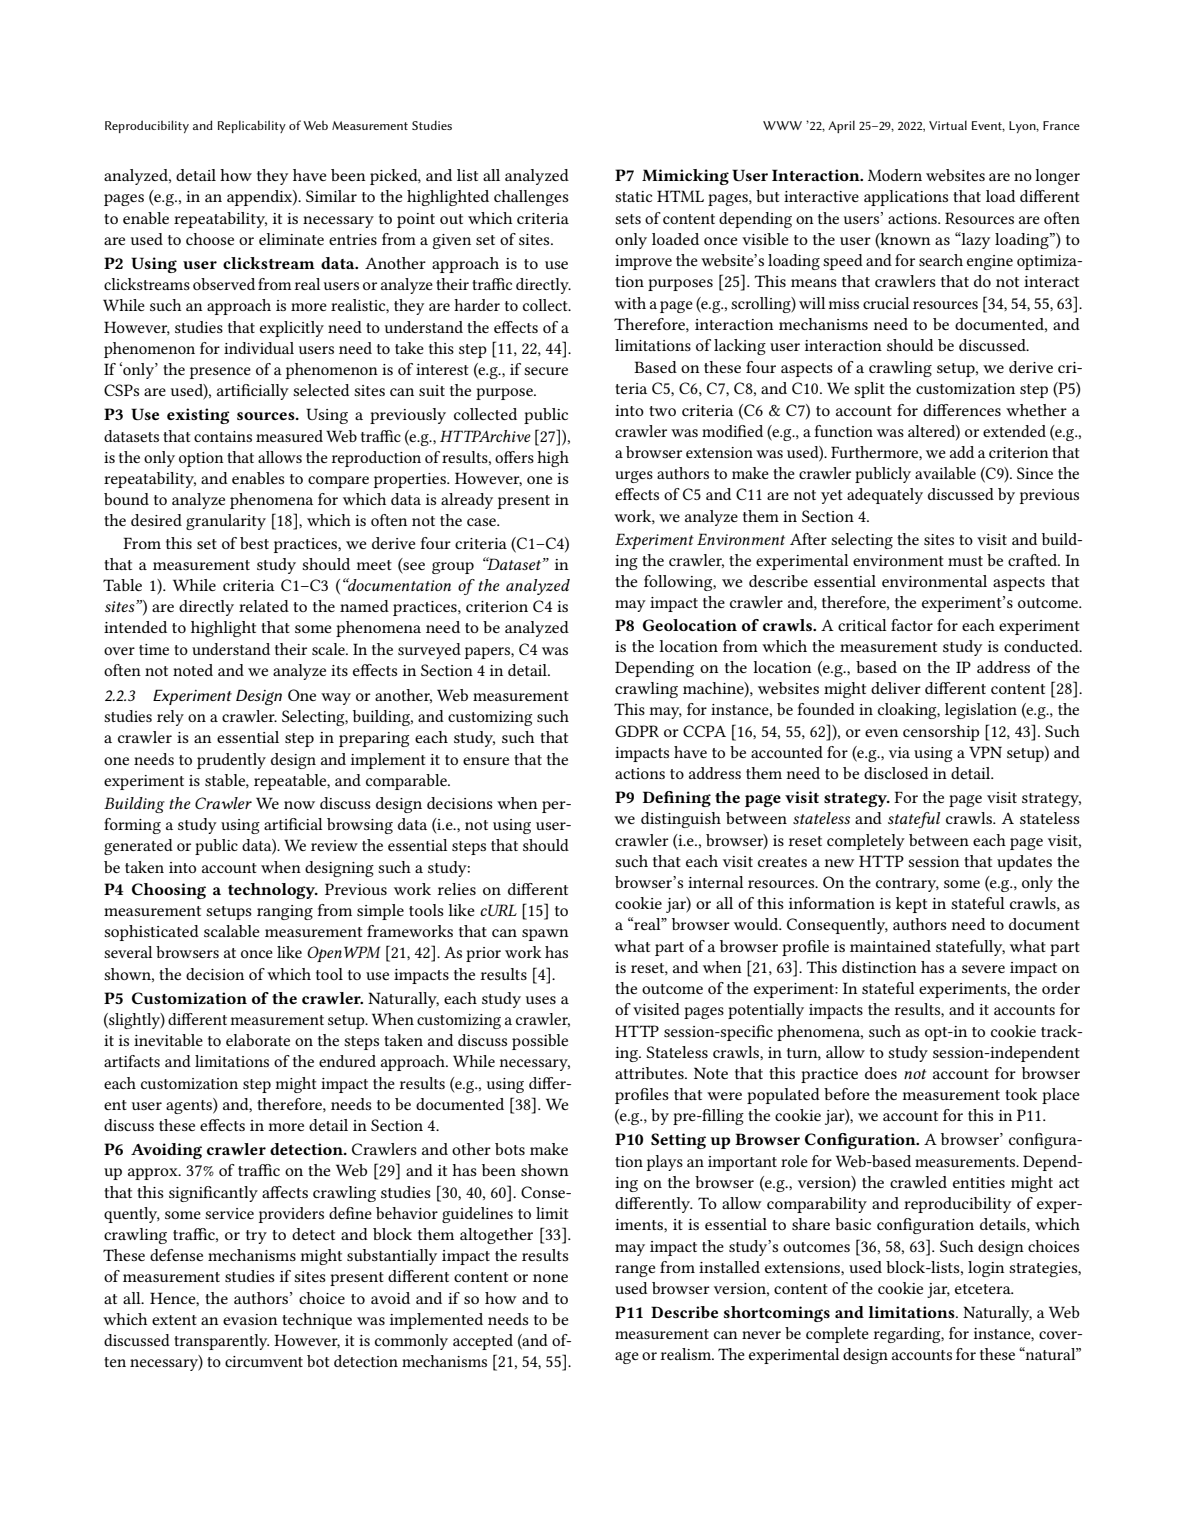 The width and height of the image is (1184, 1533). Describe the element at coordinates (881, 1073) in the image. I see `does` at that location.
